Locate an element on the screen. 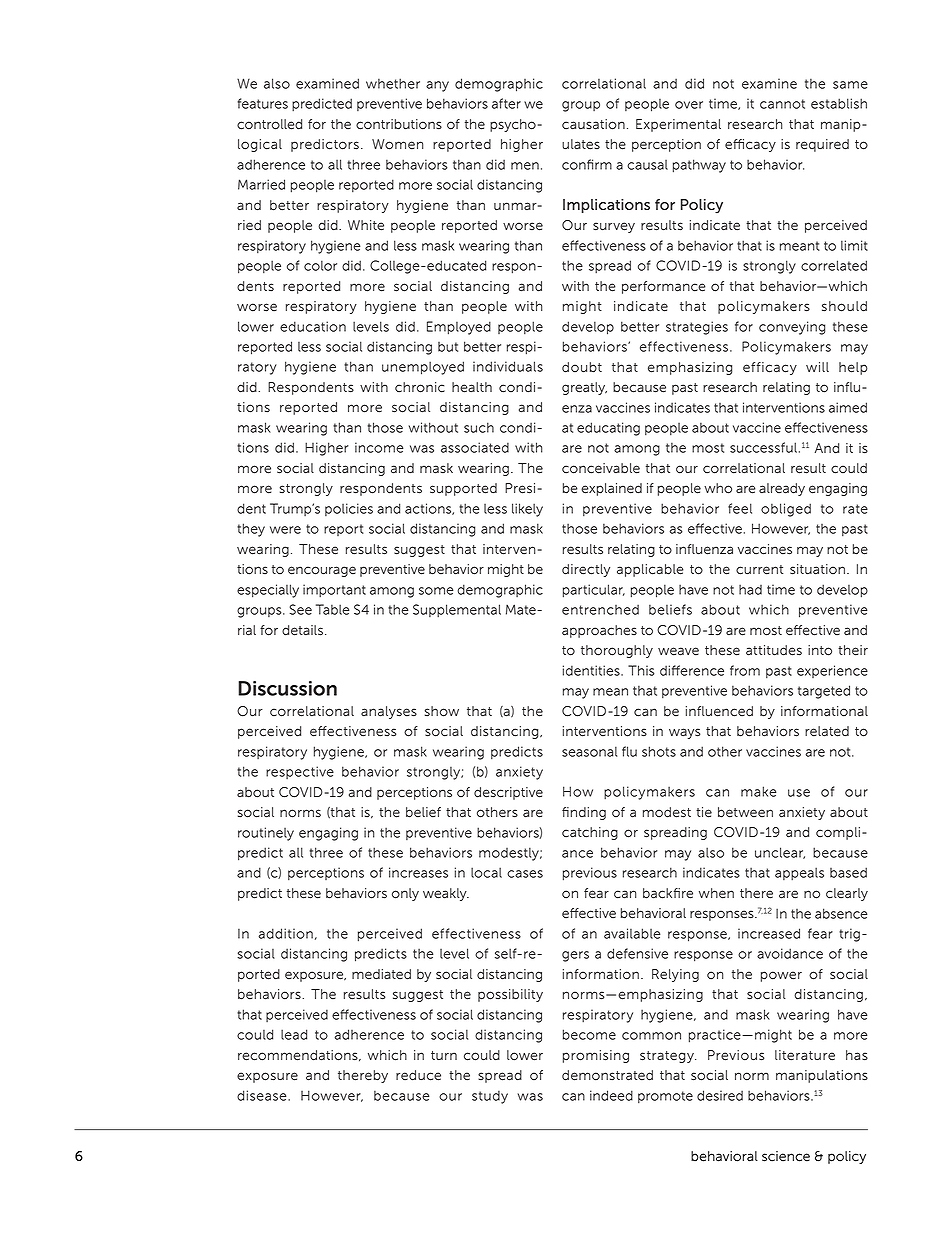 The height and width of the screenshot is (1233, 952). indeed is located at coordinates (611, 1095).
